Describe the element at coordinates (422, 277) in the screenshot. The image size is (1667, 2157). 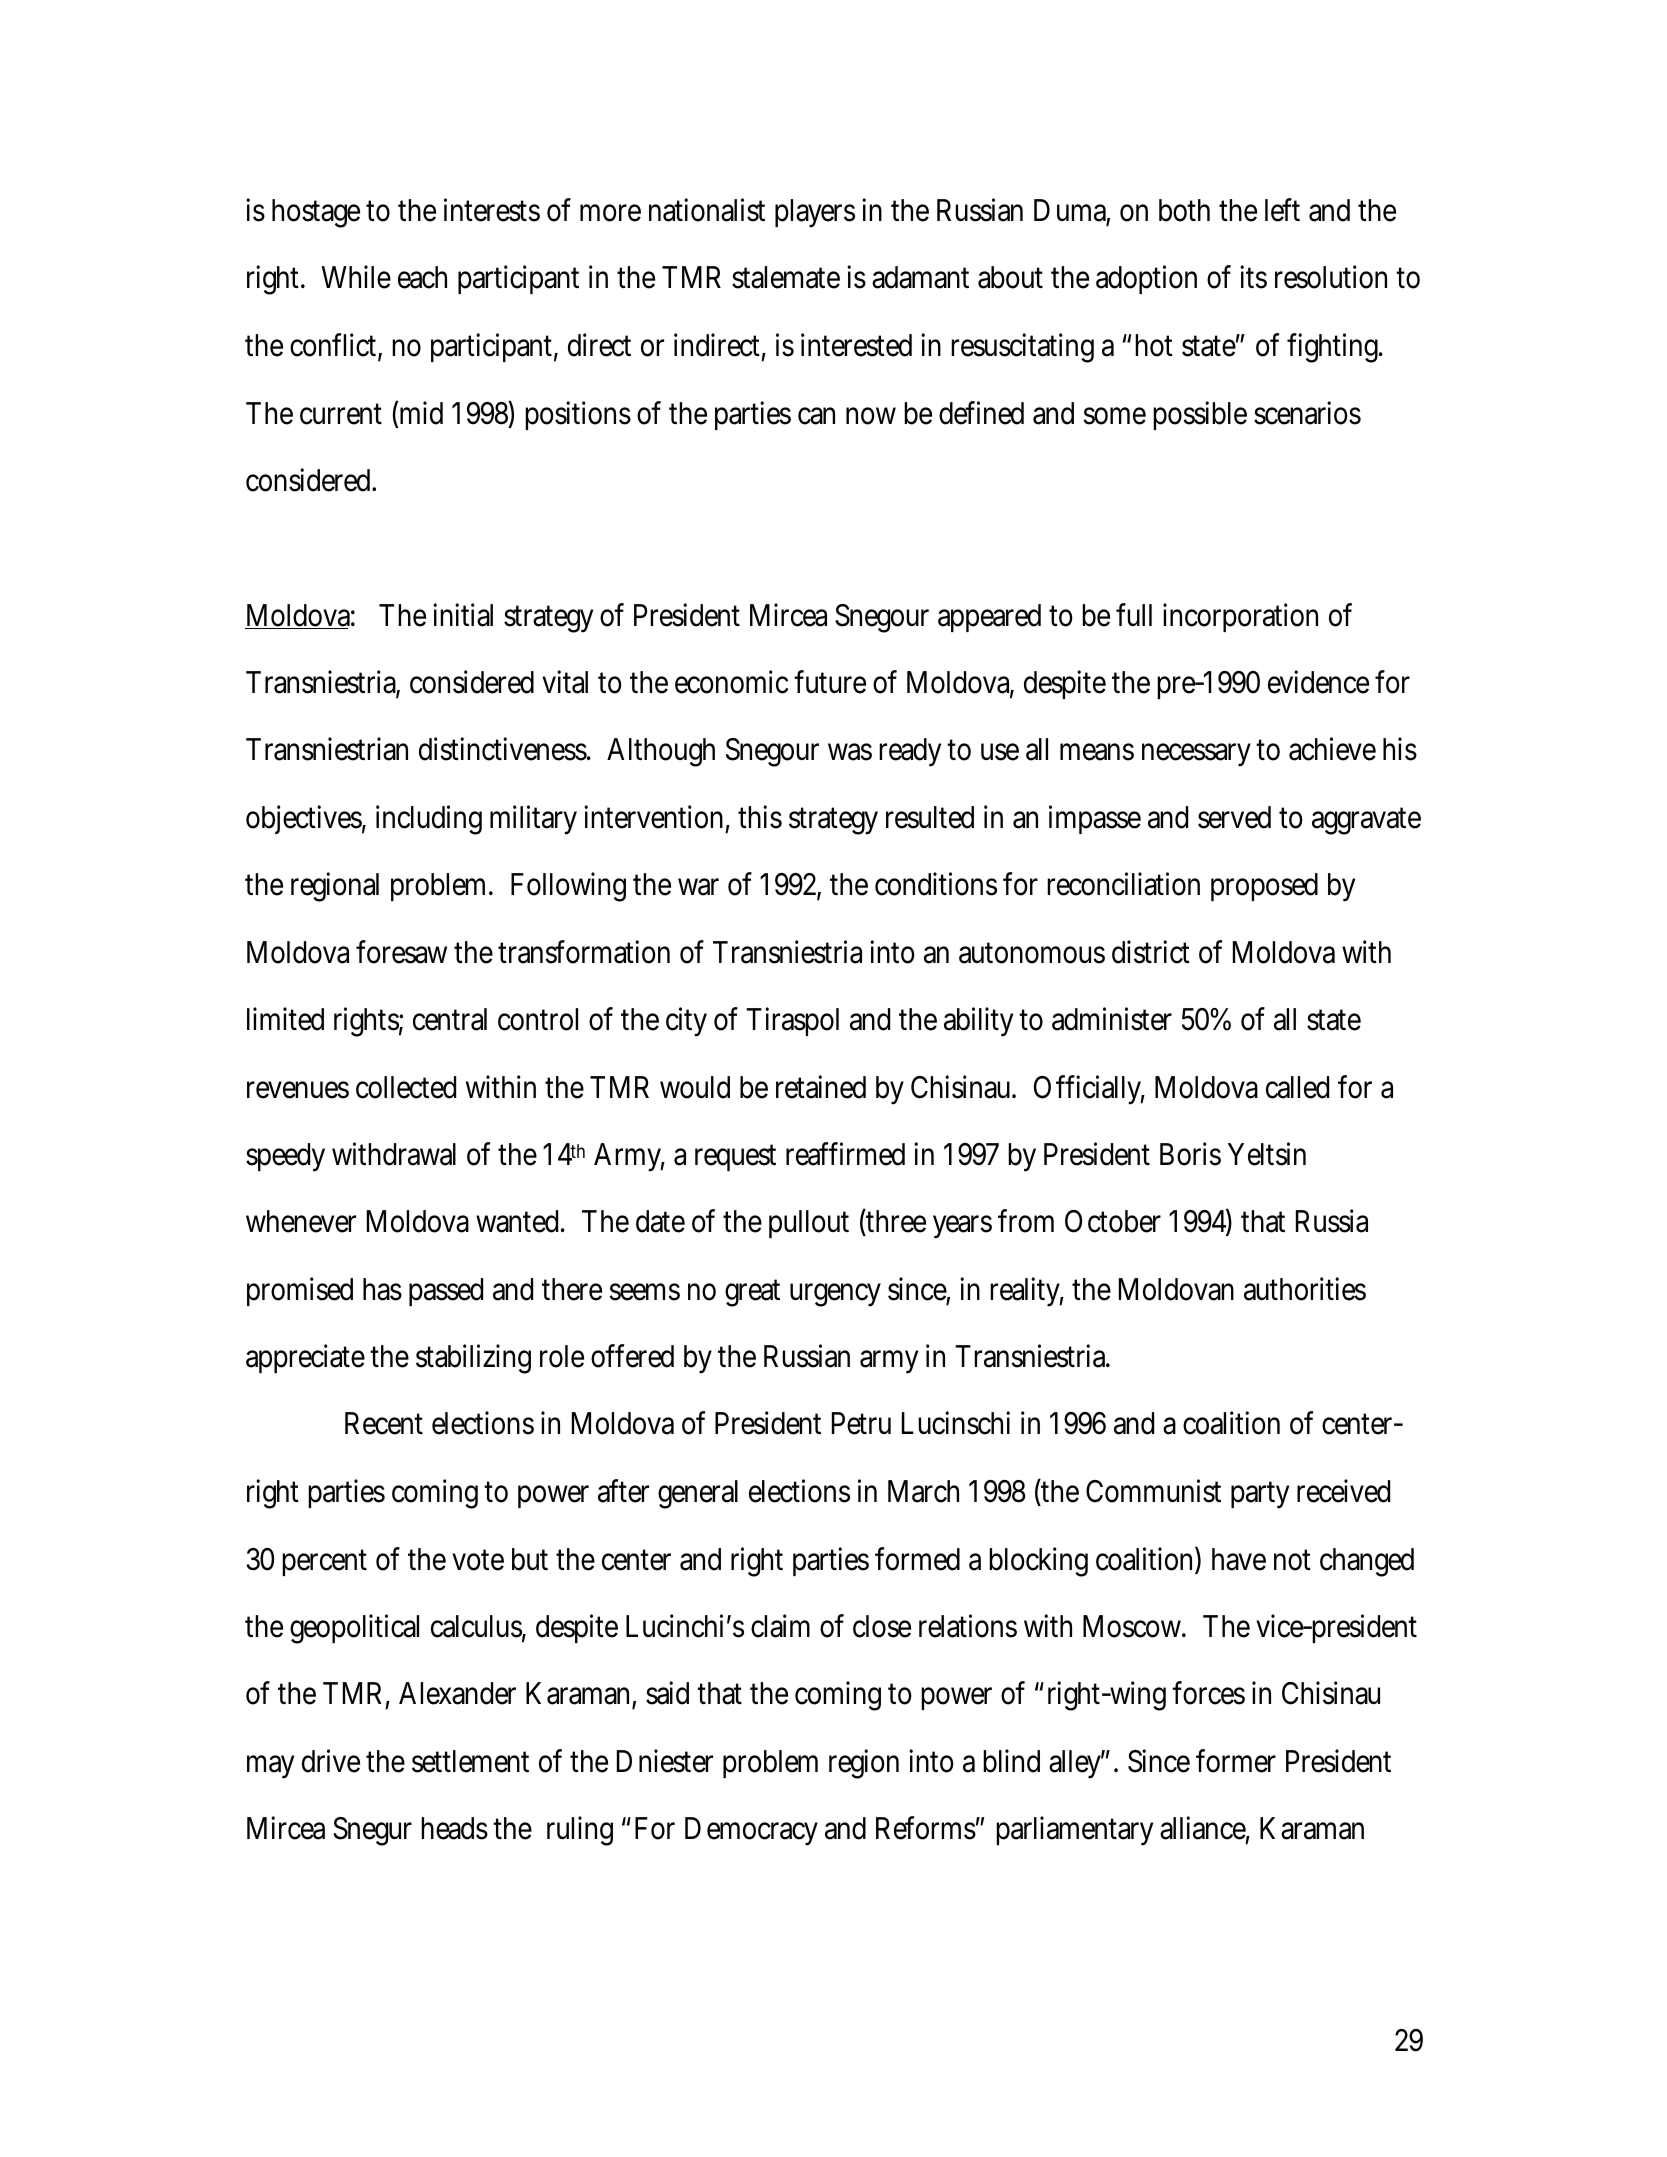
I see `each` at that location.
